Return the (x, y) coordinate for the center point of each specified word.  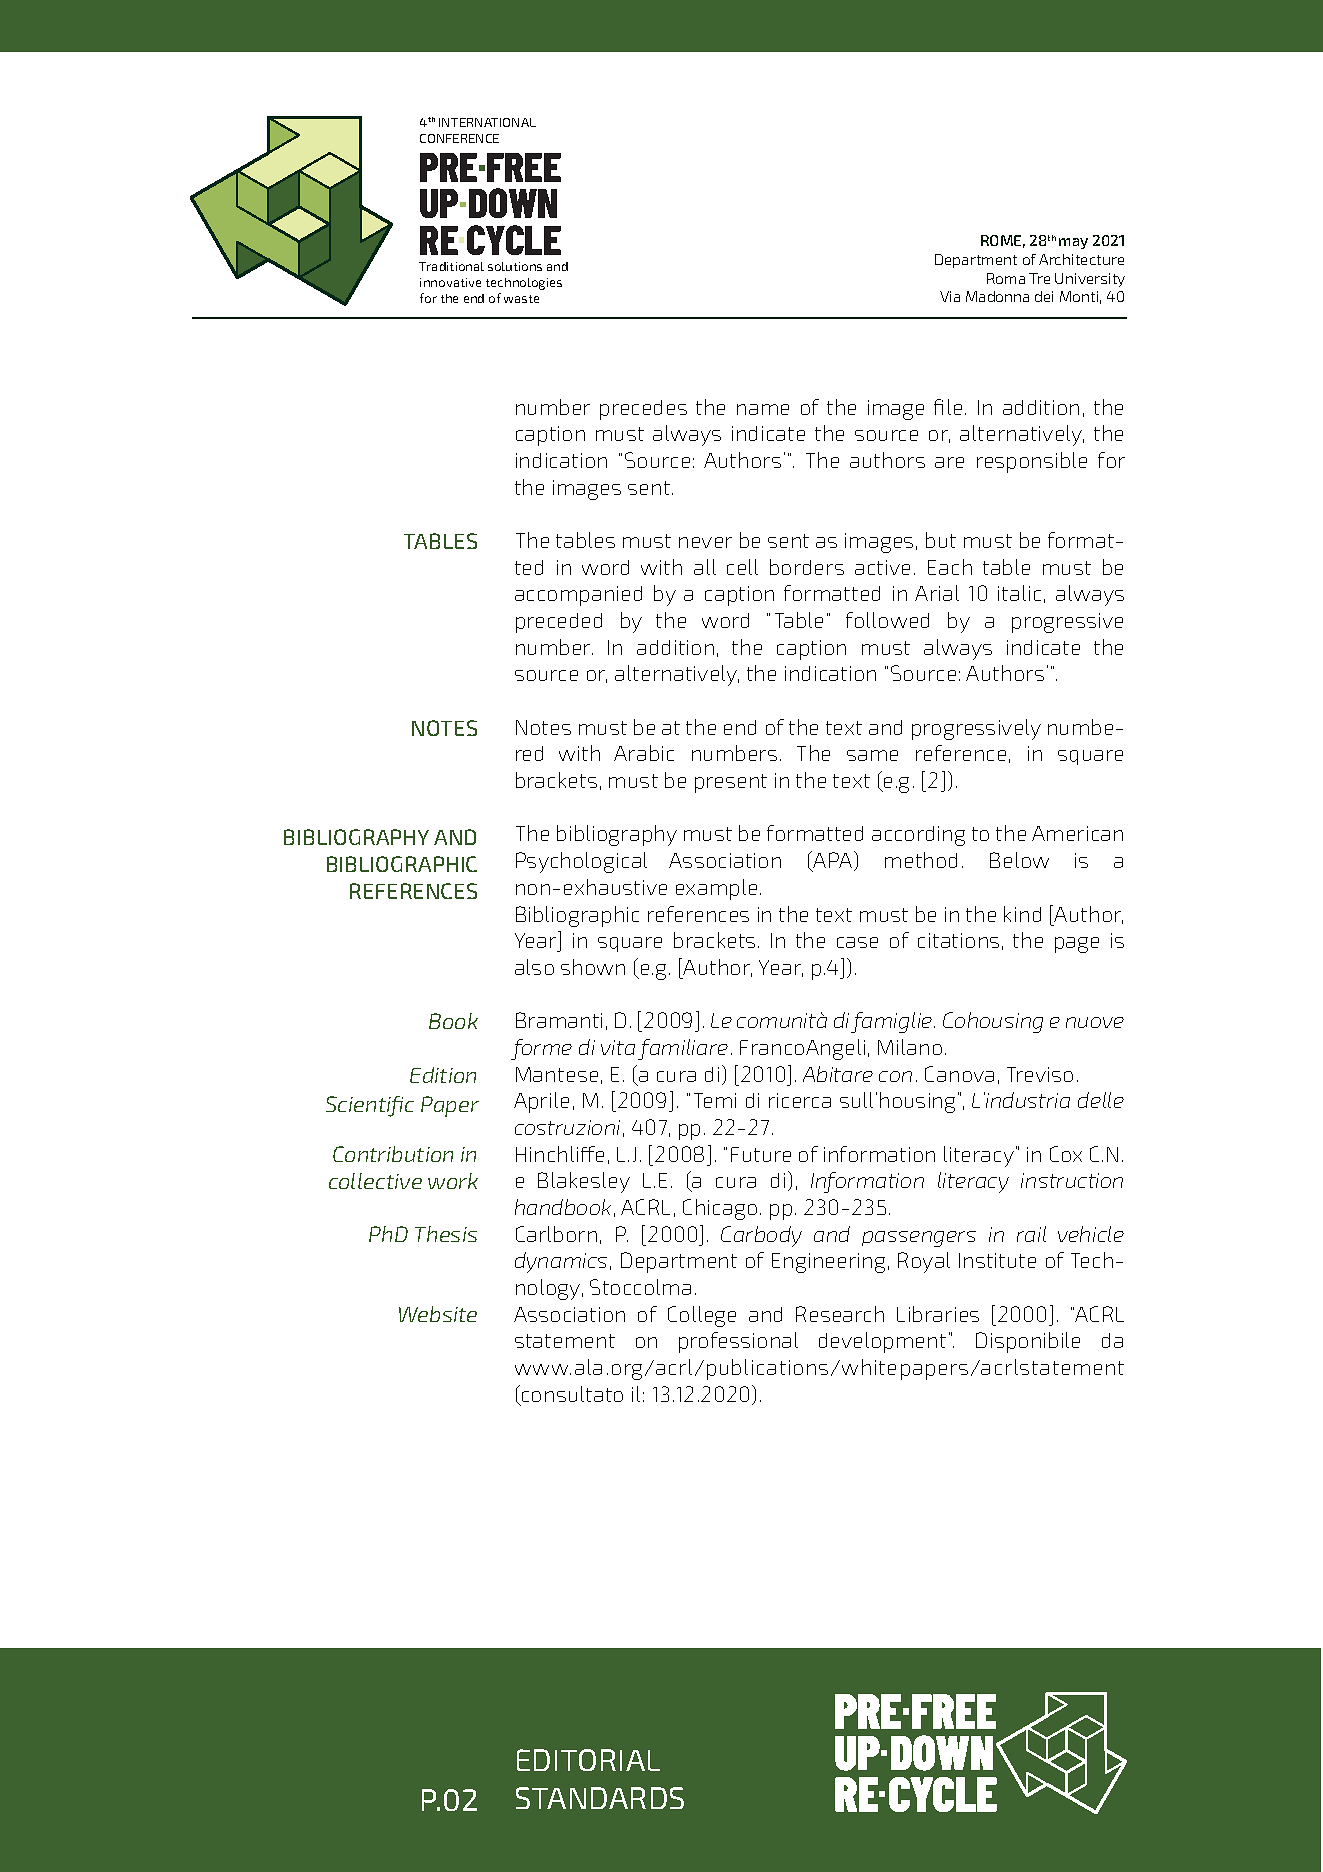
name (763, 409)
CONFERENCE (459, 138)
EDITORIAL (588, 1760)
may (1073, 243)
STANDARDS (600, 1798)
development (882, 1342)
